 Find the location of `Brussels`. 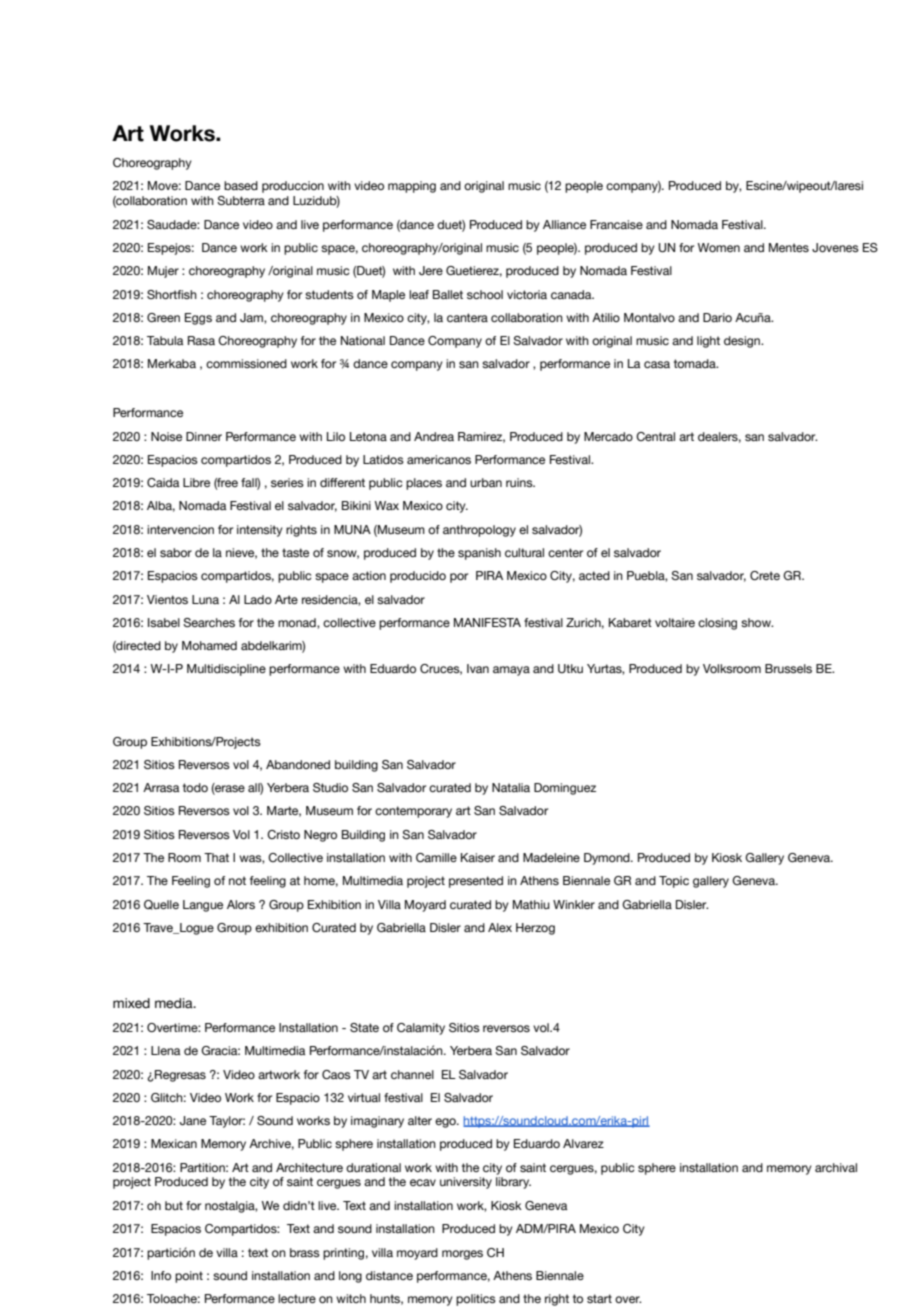

Brussels is located at coordinates (788, 669).
